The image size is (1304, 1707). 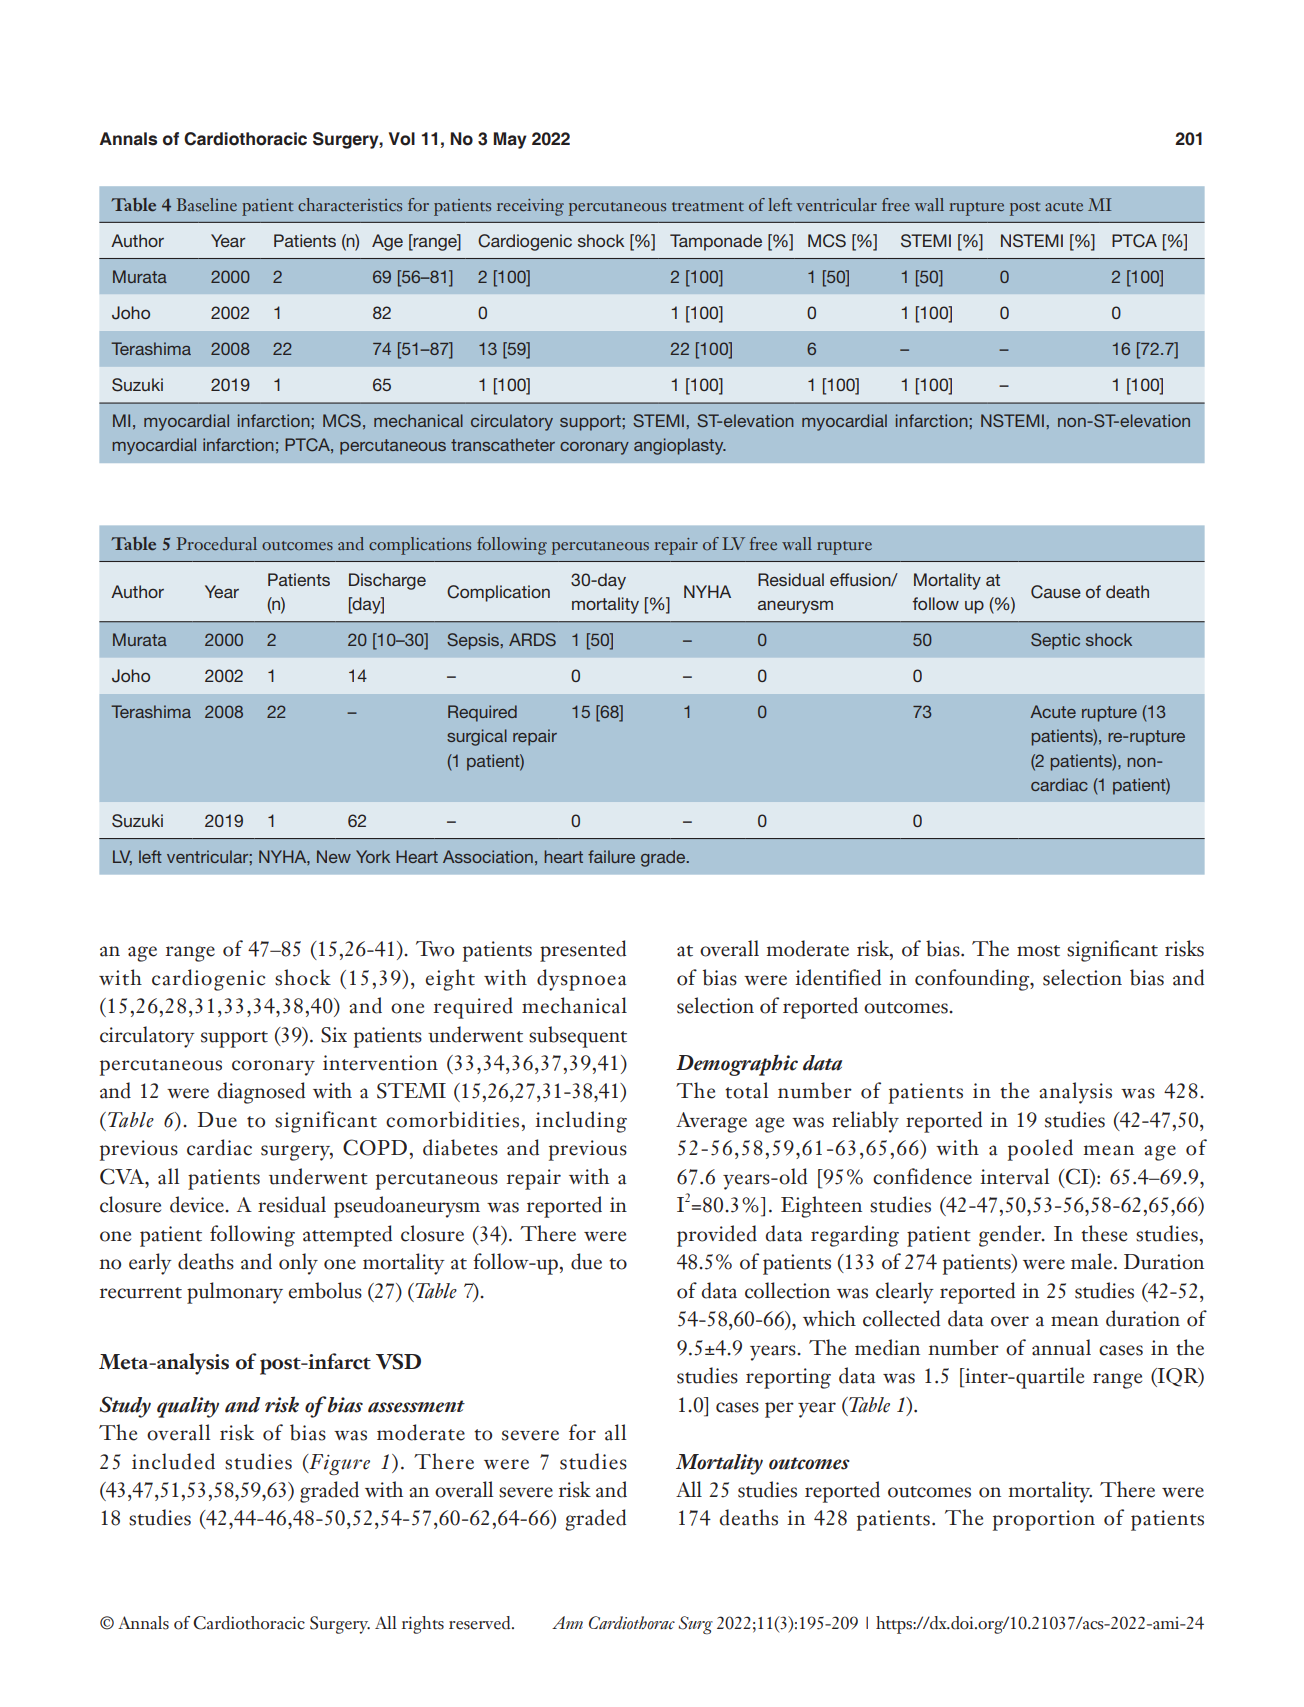 I want to click on ARDS, so click(x=532, y=639).
